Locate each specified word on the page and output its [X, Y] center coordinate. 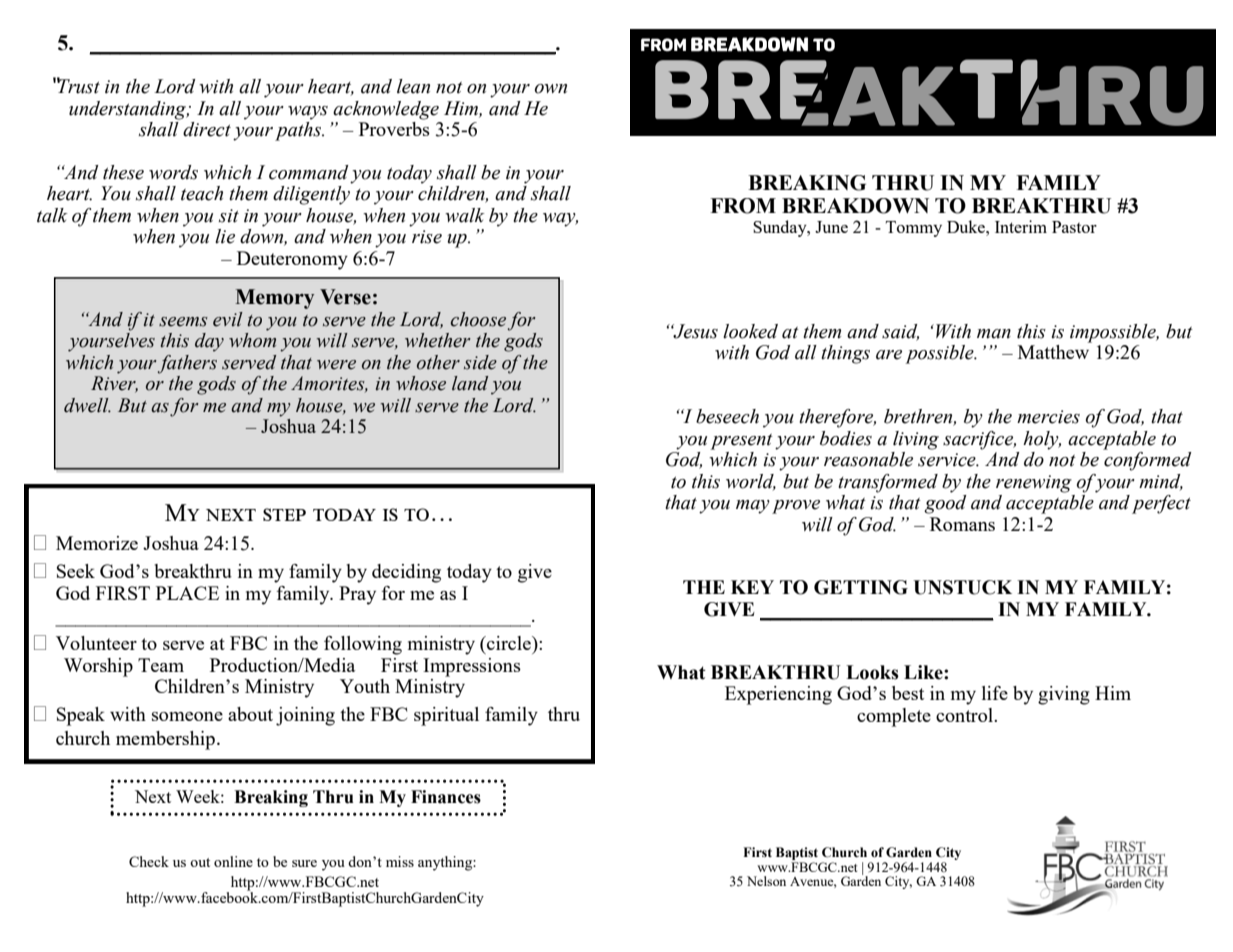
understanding [129, 110]
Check [149, 861]
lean [413, 86]
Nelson [766, 881]
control [965, 715]
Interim [1021, 226]
